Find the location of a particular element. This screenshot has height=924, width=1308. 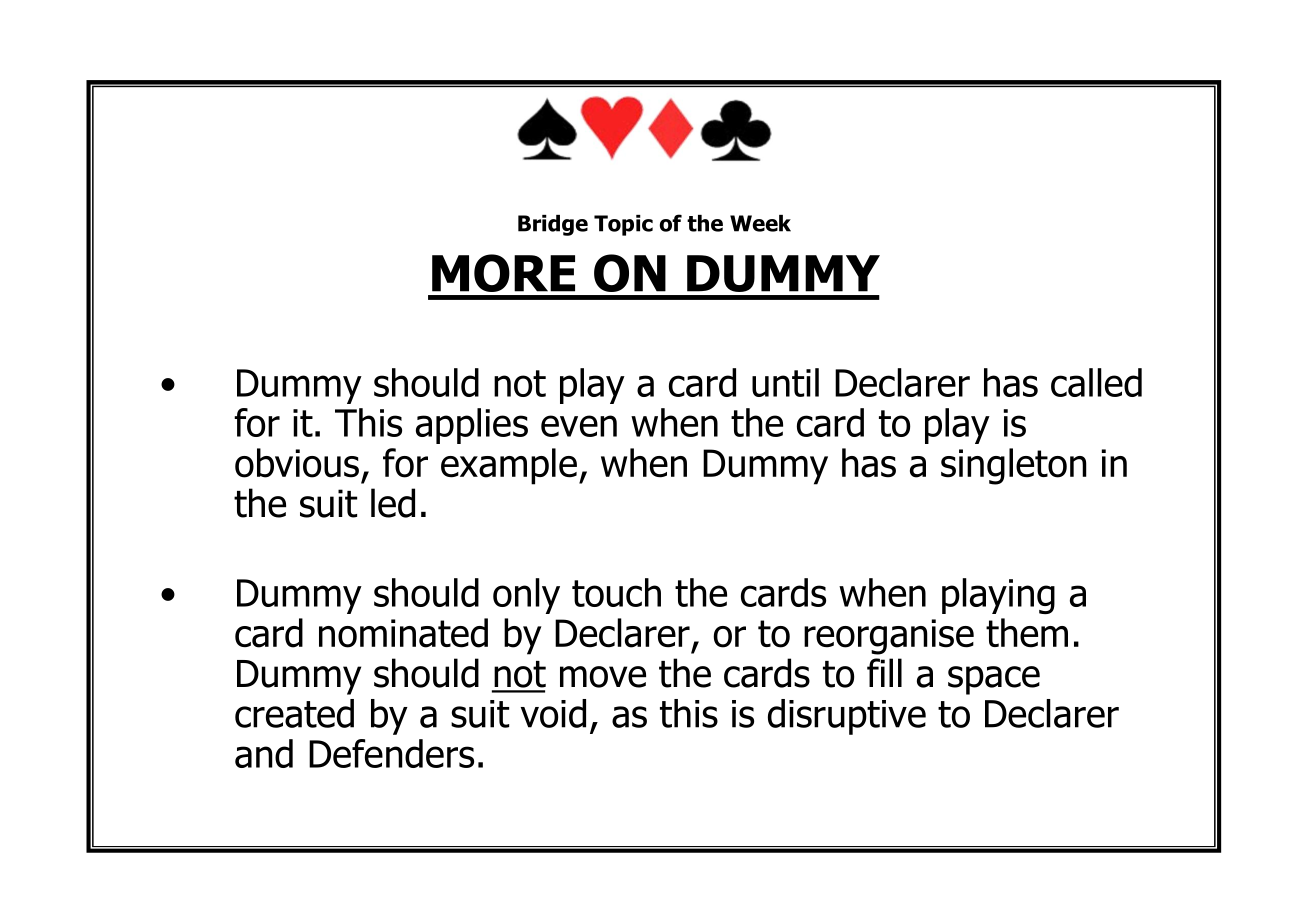

MORE is located at coordinates (503, 273).
